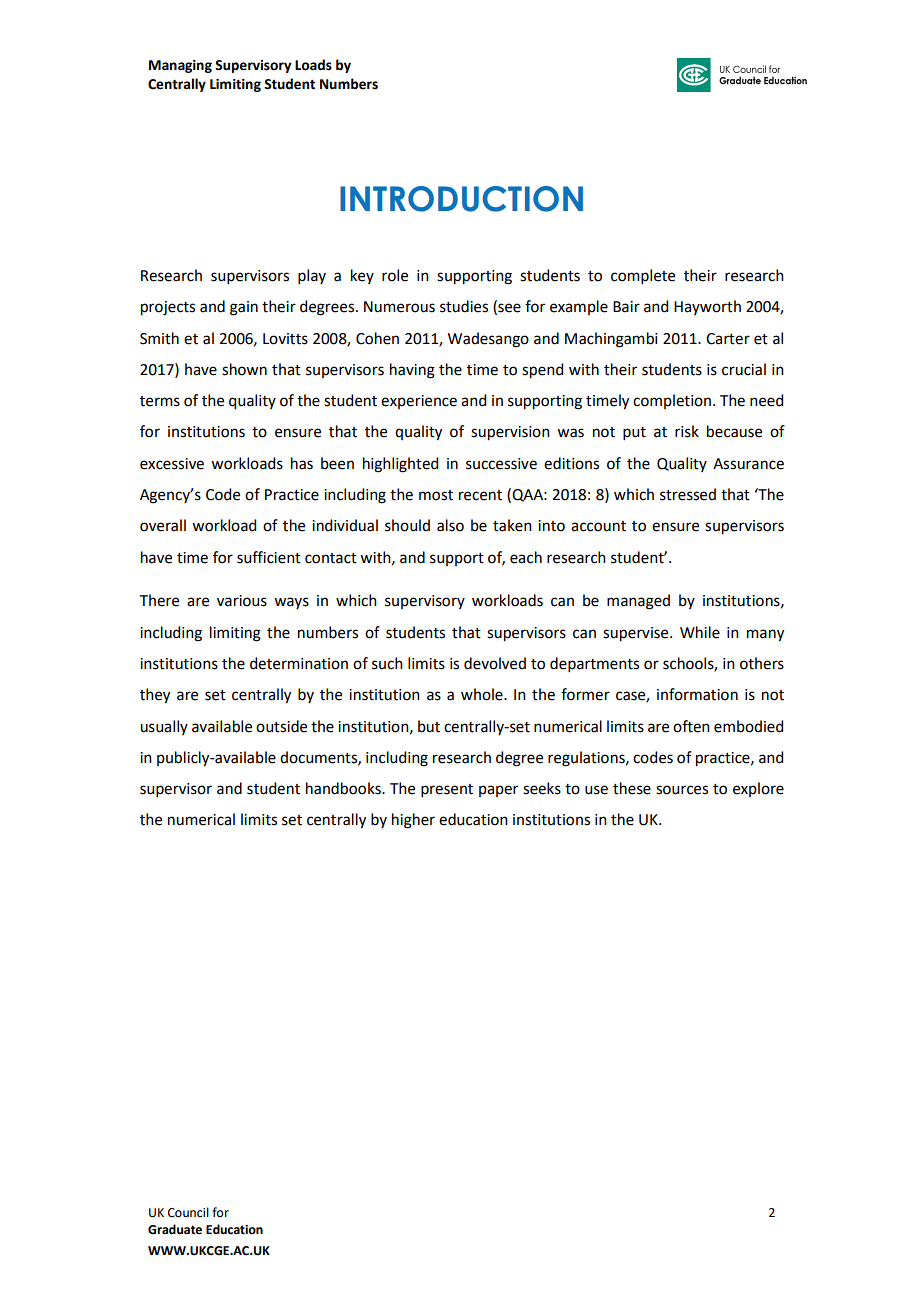  Describe the element at coordinates (180, 66) in the screenshot. I see `Managing` at that location.
